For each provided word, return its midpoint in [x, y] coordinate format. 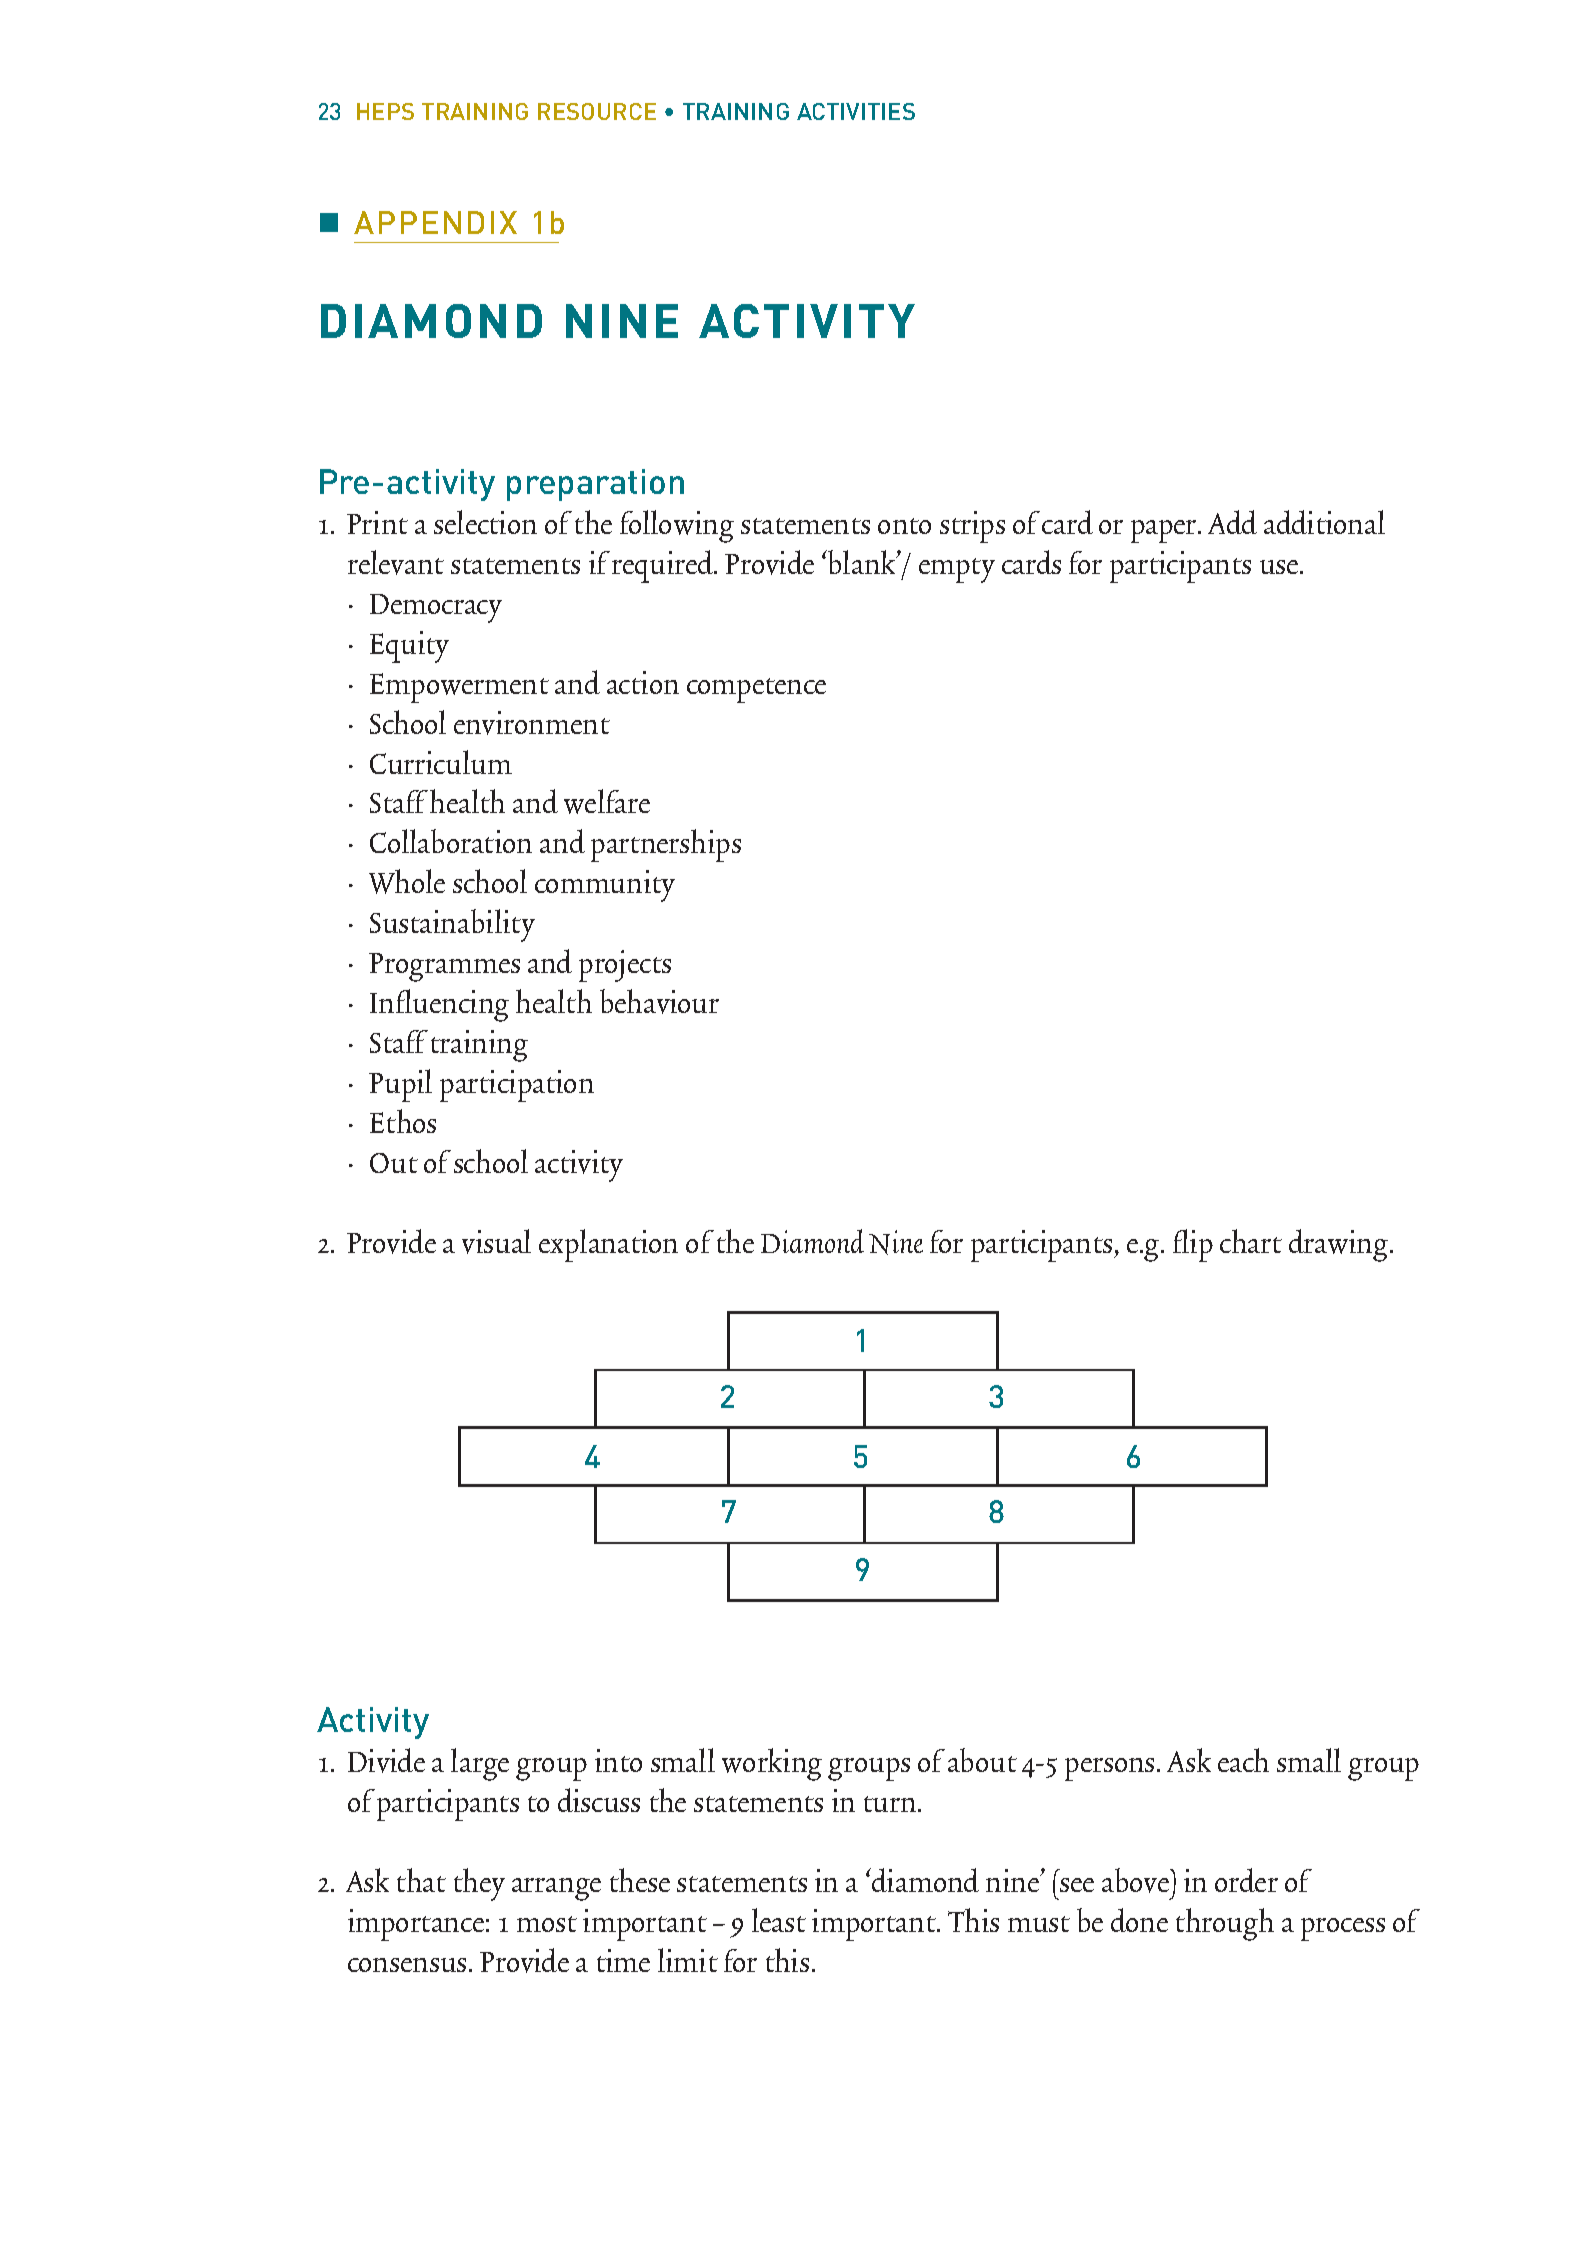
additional [1324, 522]
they [479, 1884]
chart [1251, 1241]
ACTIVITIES [856, 111]
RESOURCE [597, 111]
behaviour [659, 1001]
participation [517, 1086]
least [779, 1920]
